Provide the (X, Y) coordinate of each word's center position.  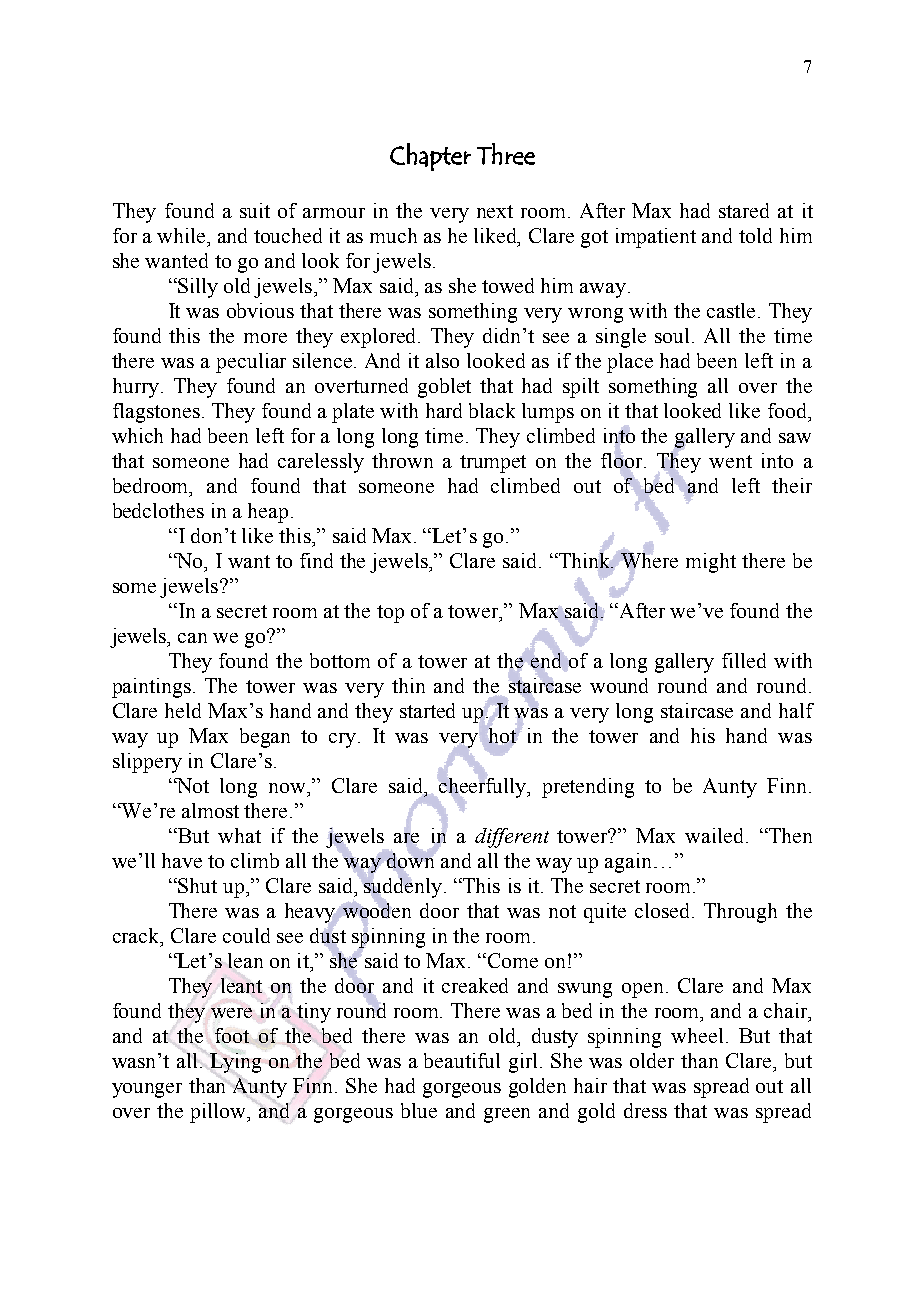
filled (744, 660)
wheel (697, 1035)
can (192, 638)
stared (744, 210)
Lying (235, 1063)
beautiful (462, 1060)
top (390, 614)
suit (255, 210)
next (495, 211)
